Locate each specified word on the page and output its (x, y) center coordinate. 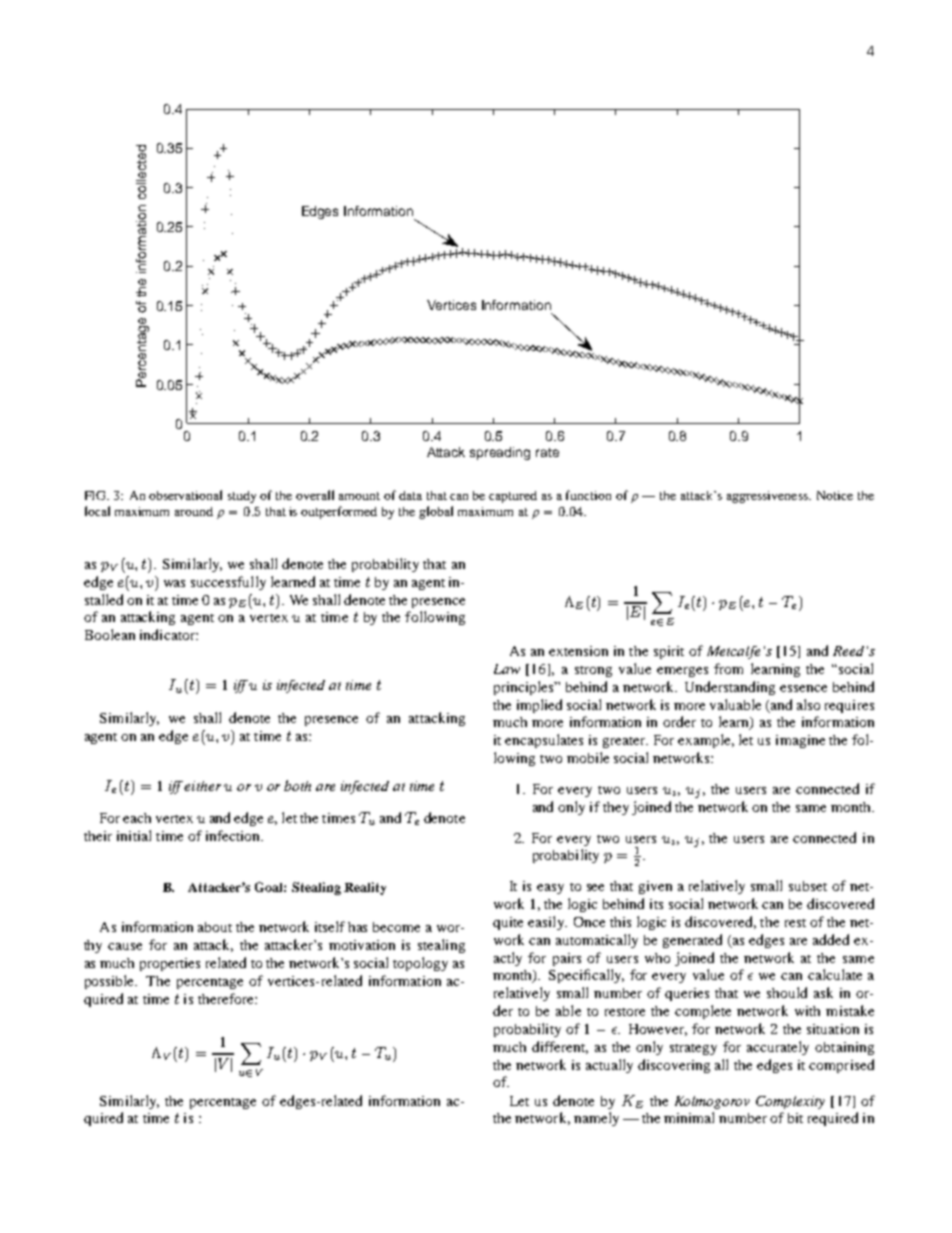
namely (596, 1119)
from (728, 668)
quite (508, 923)
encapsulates (544, 741)
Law (507, 669)
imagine (800, 741)
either (202, 786)
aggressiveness (768, 497)
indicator (168, 634)
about (215, 927)
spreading (500, 453)
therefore (227, 998)
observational (185, 495)
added (831, 939)
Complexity (790, 1102)
